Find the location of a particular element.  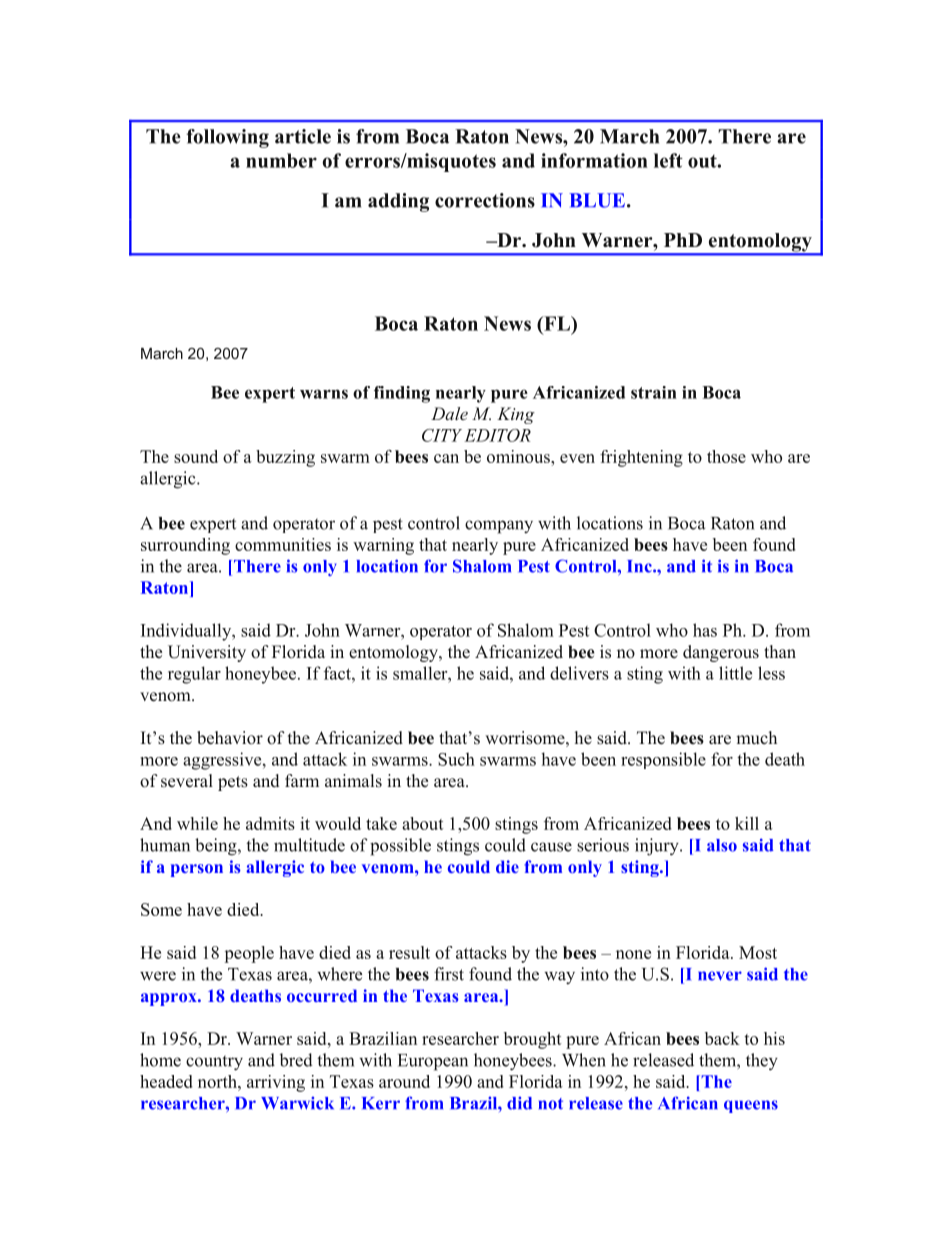

company is located at coordinates (499, 527).
